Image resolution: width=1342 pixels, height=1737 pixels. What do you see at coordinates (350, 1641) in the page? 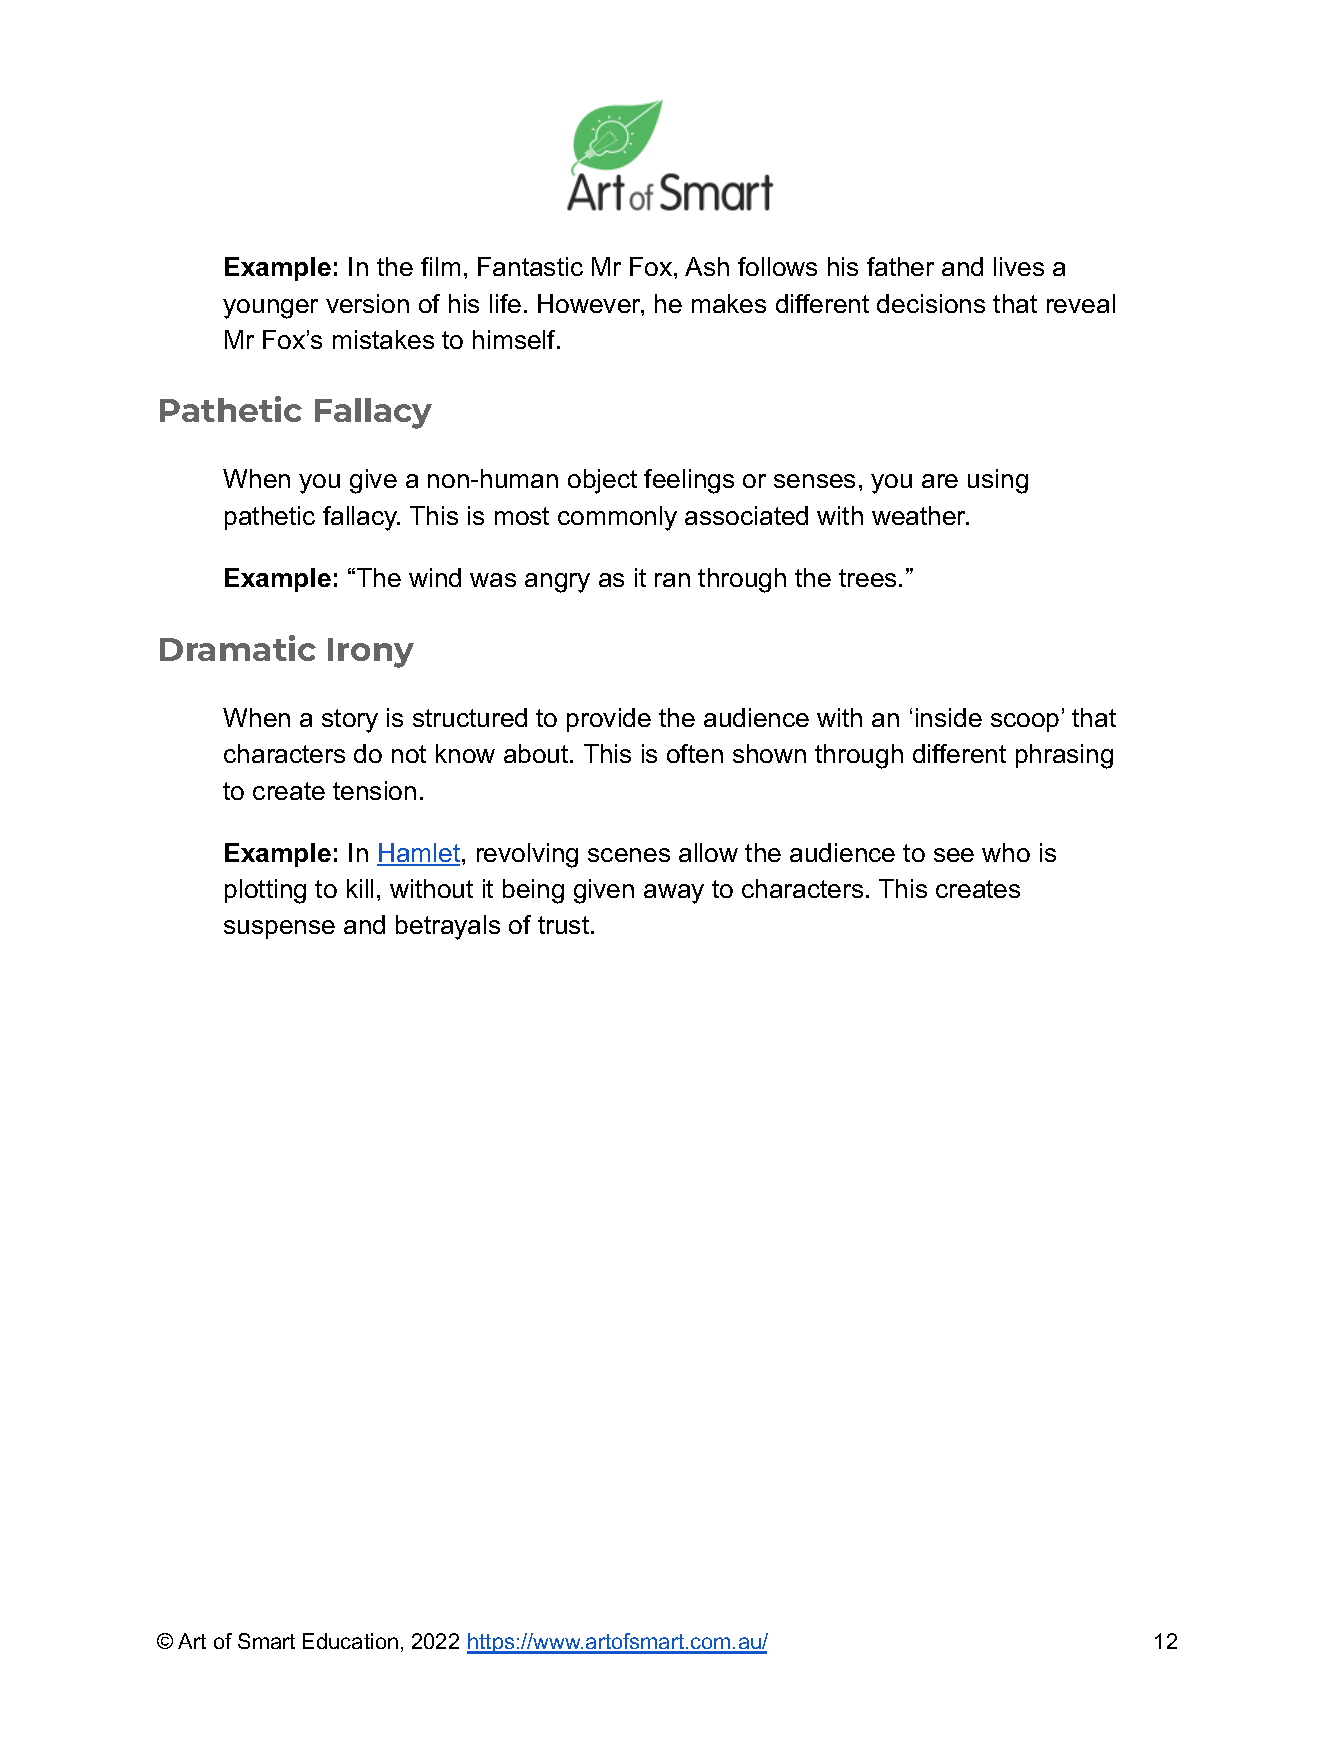
I see `Education` at bounding box center [350, 1641].
